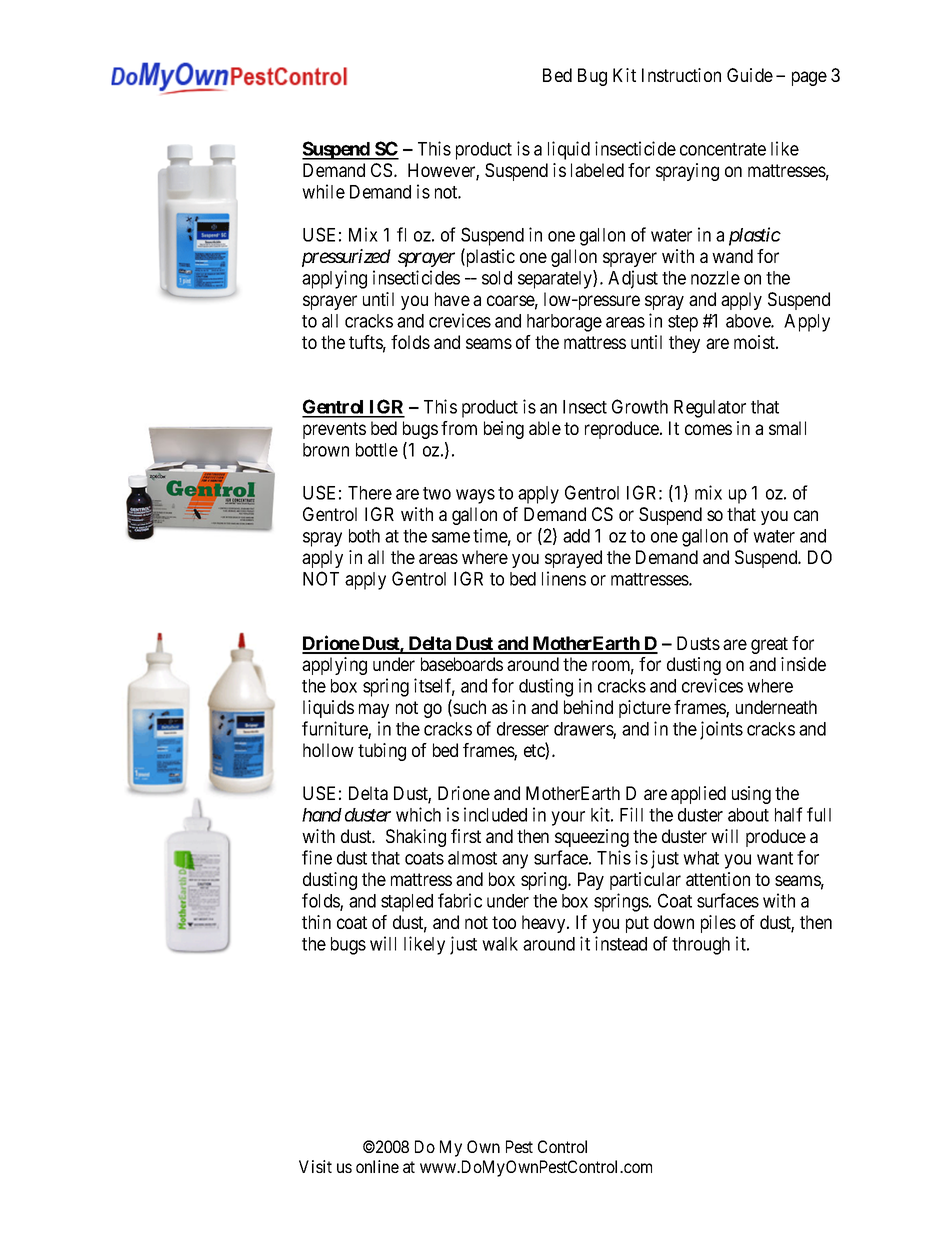 This page has height=1233, width=952. What do you see at coordinates (597, 170) in the page?
I see `labeled` at bounding box center [597, 170].
